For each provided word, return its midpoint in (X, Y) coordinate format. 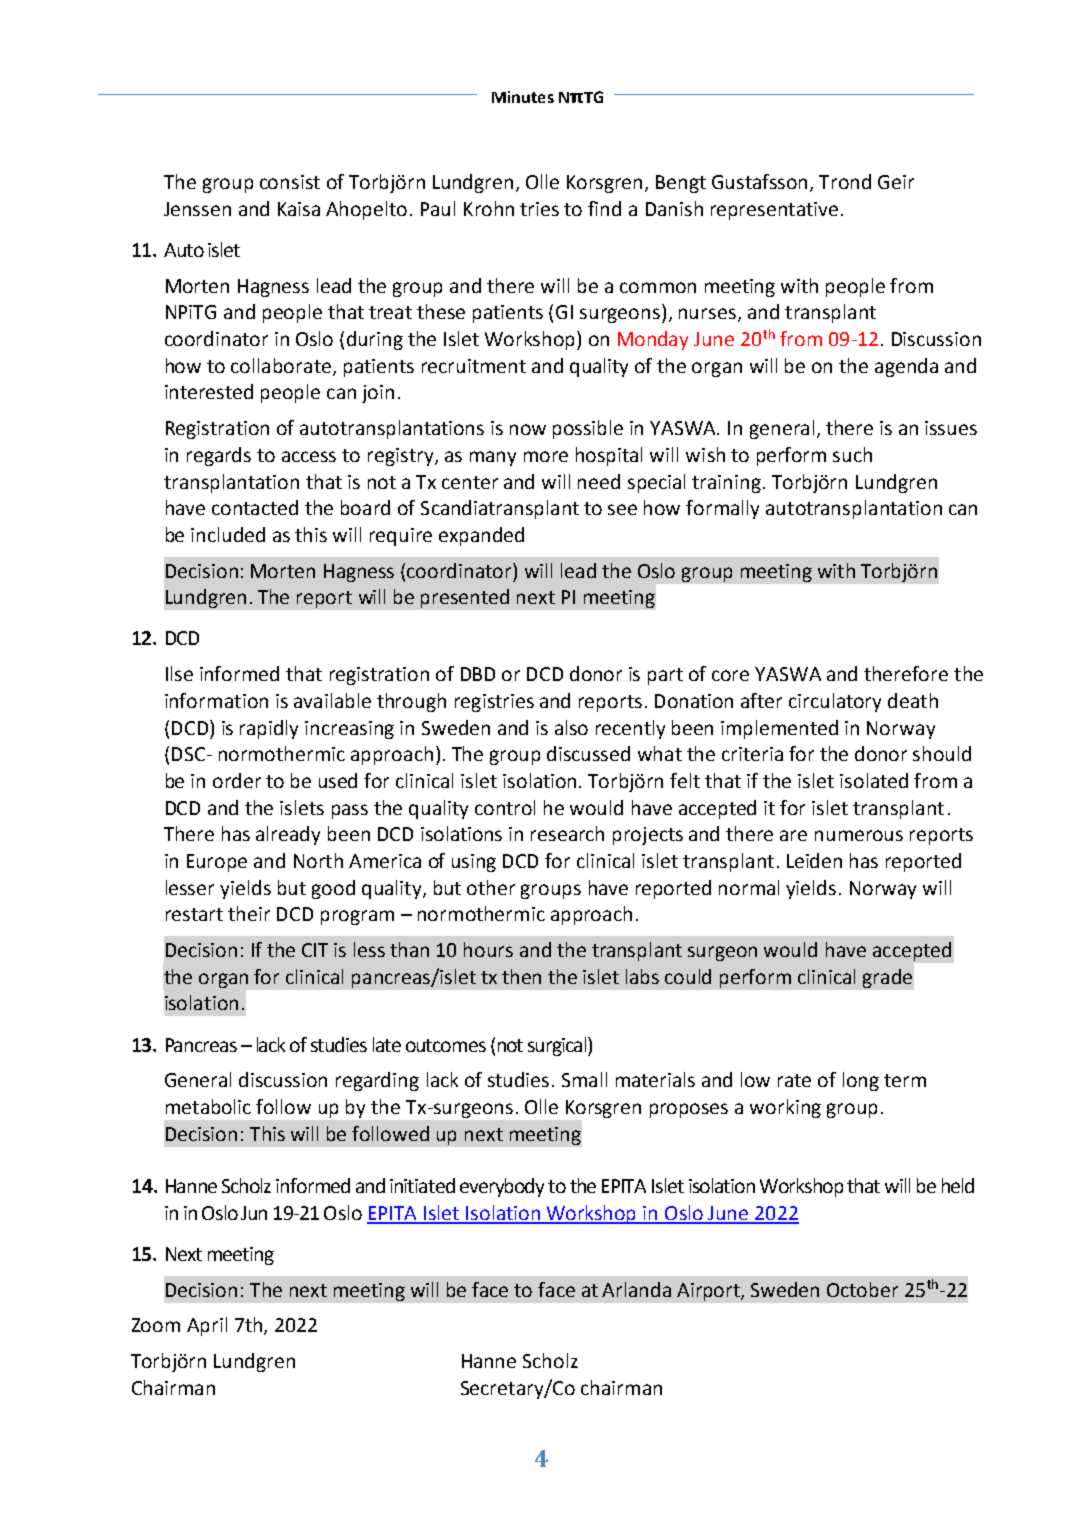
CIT (315, 950)
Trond (845, 181)
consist (290, 182)
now (528, 429)
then (521, 976)
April (207, 1326)
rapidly (269, 729)
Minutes (523, 97)
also (571, 727)
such (852, 454)
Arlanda (636, 1289)
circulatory (835, 702)
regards (219, 456)
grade (887, 978)
